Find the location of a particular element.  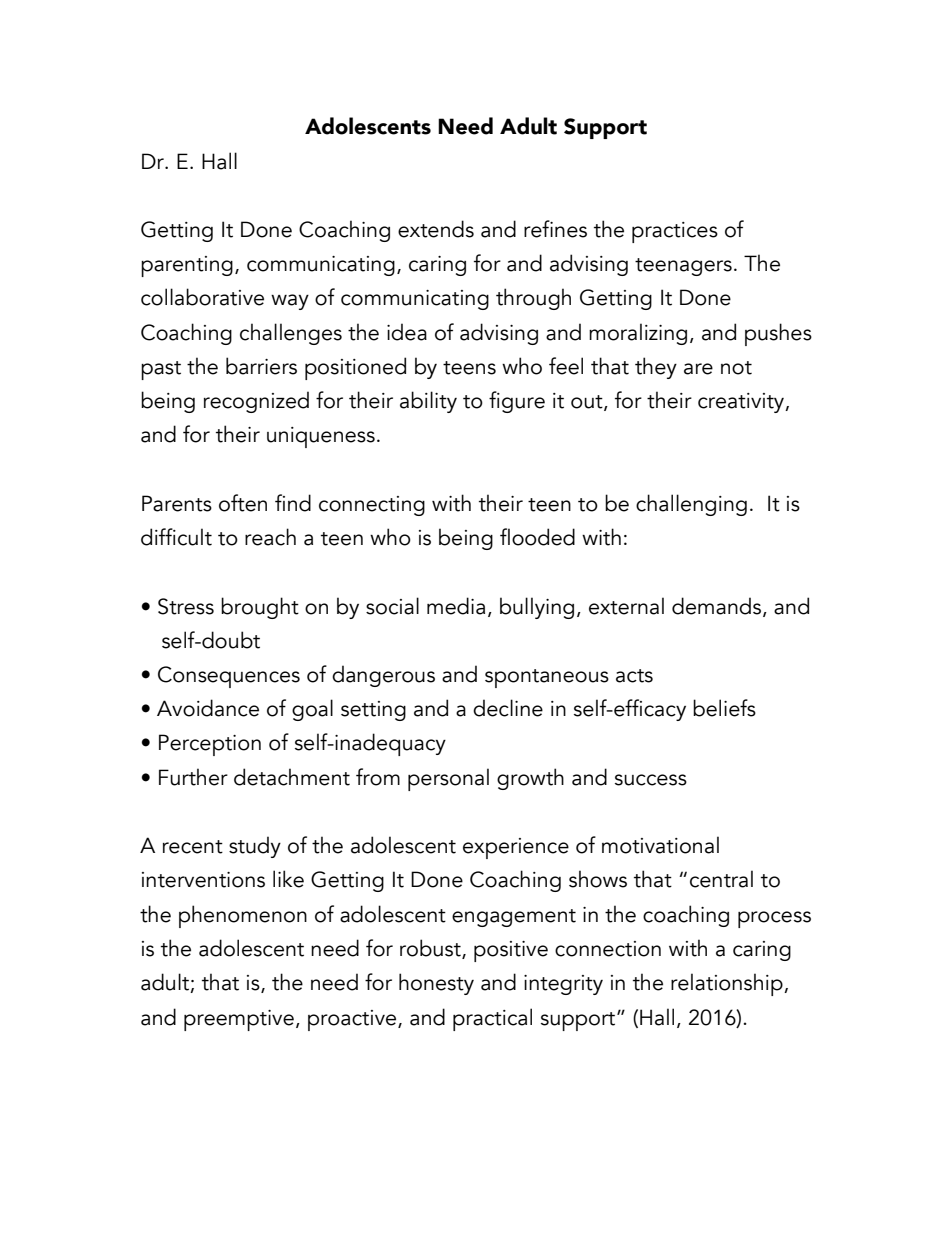

extends is located at coordinates (436, 229).
